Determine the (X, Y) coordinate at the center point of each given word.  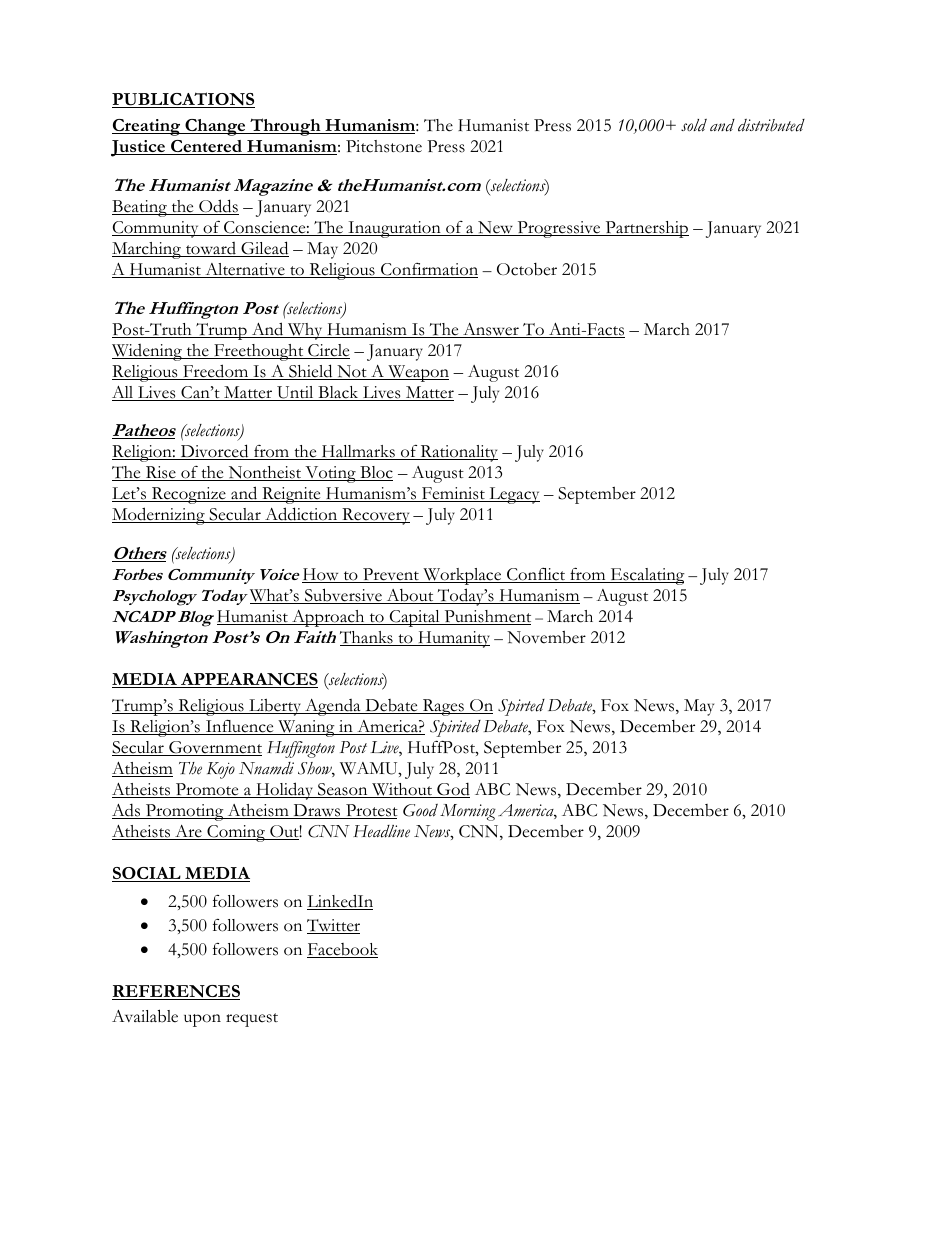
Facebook (342, 950)
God (452, 790)
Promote (207, 790)
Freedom (216, 372)
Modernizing (159, 516)
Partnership (646, 229)
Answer (491, 330)
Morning (468, 812)
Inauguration (394, 229)
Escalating (646, 576)
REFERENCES (176, 992)
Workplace (462, 576)
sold (694, 125)
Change (215, 127)
